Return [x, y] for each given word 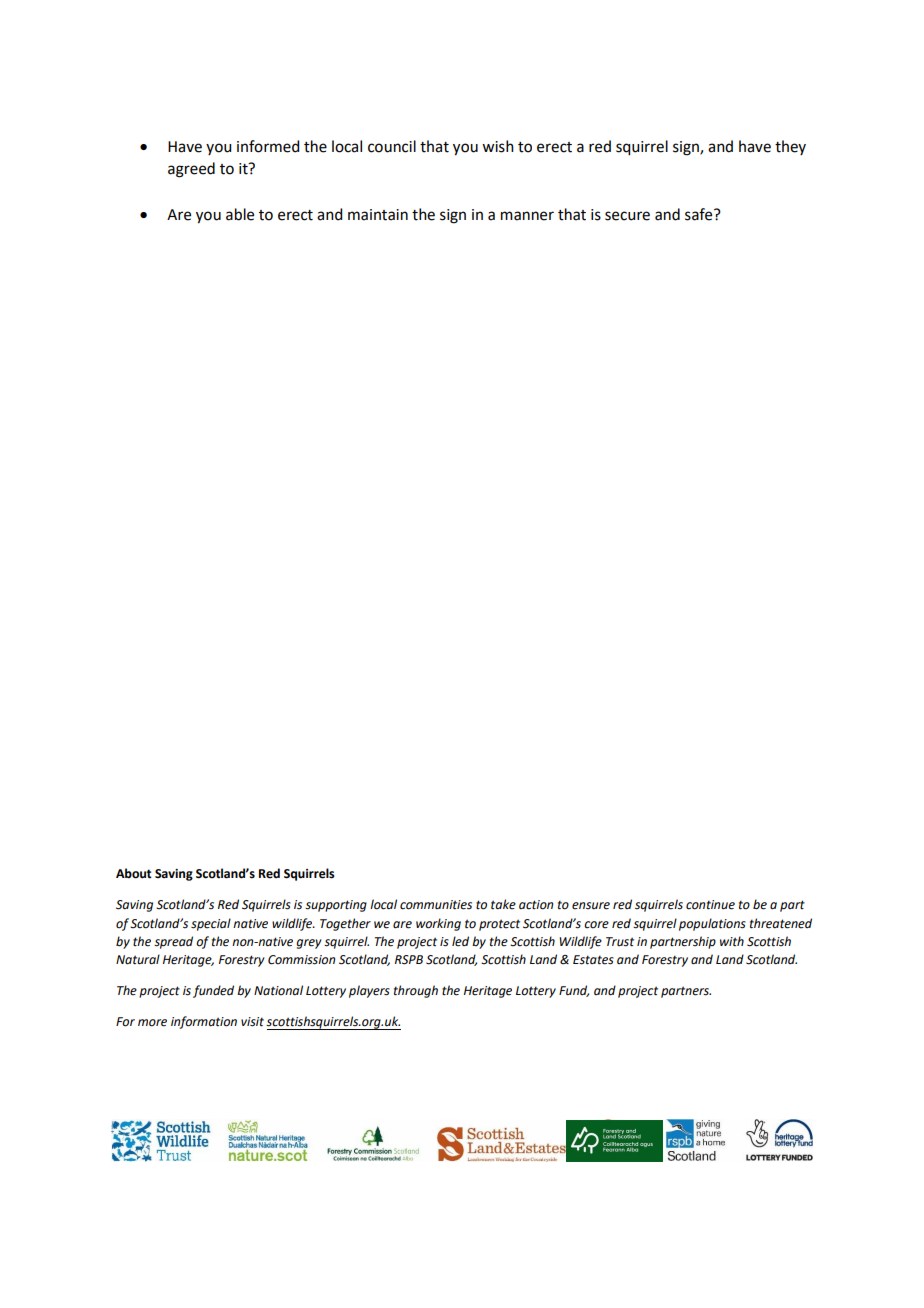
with [732, 941]
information [204, 1022]
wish [498, 146]
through [416, 991]
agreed [191, 170]
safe [700, 214]
